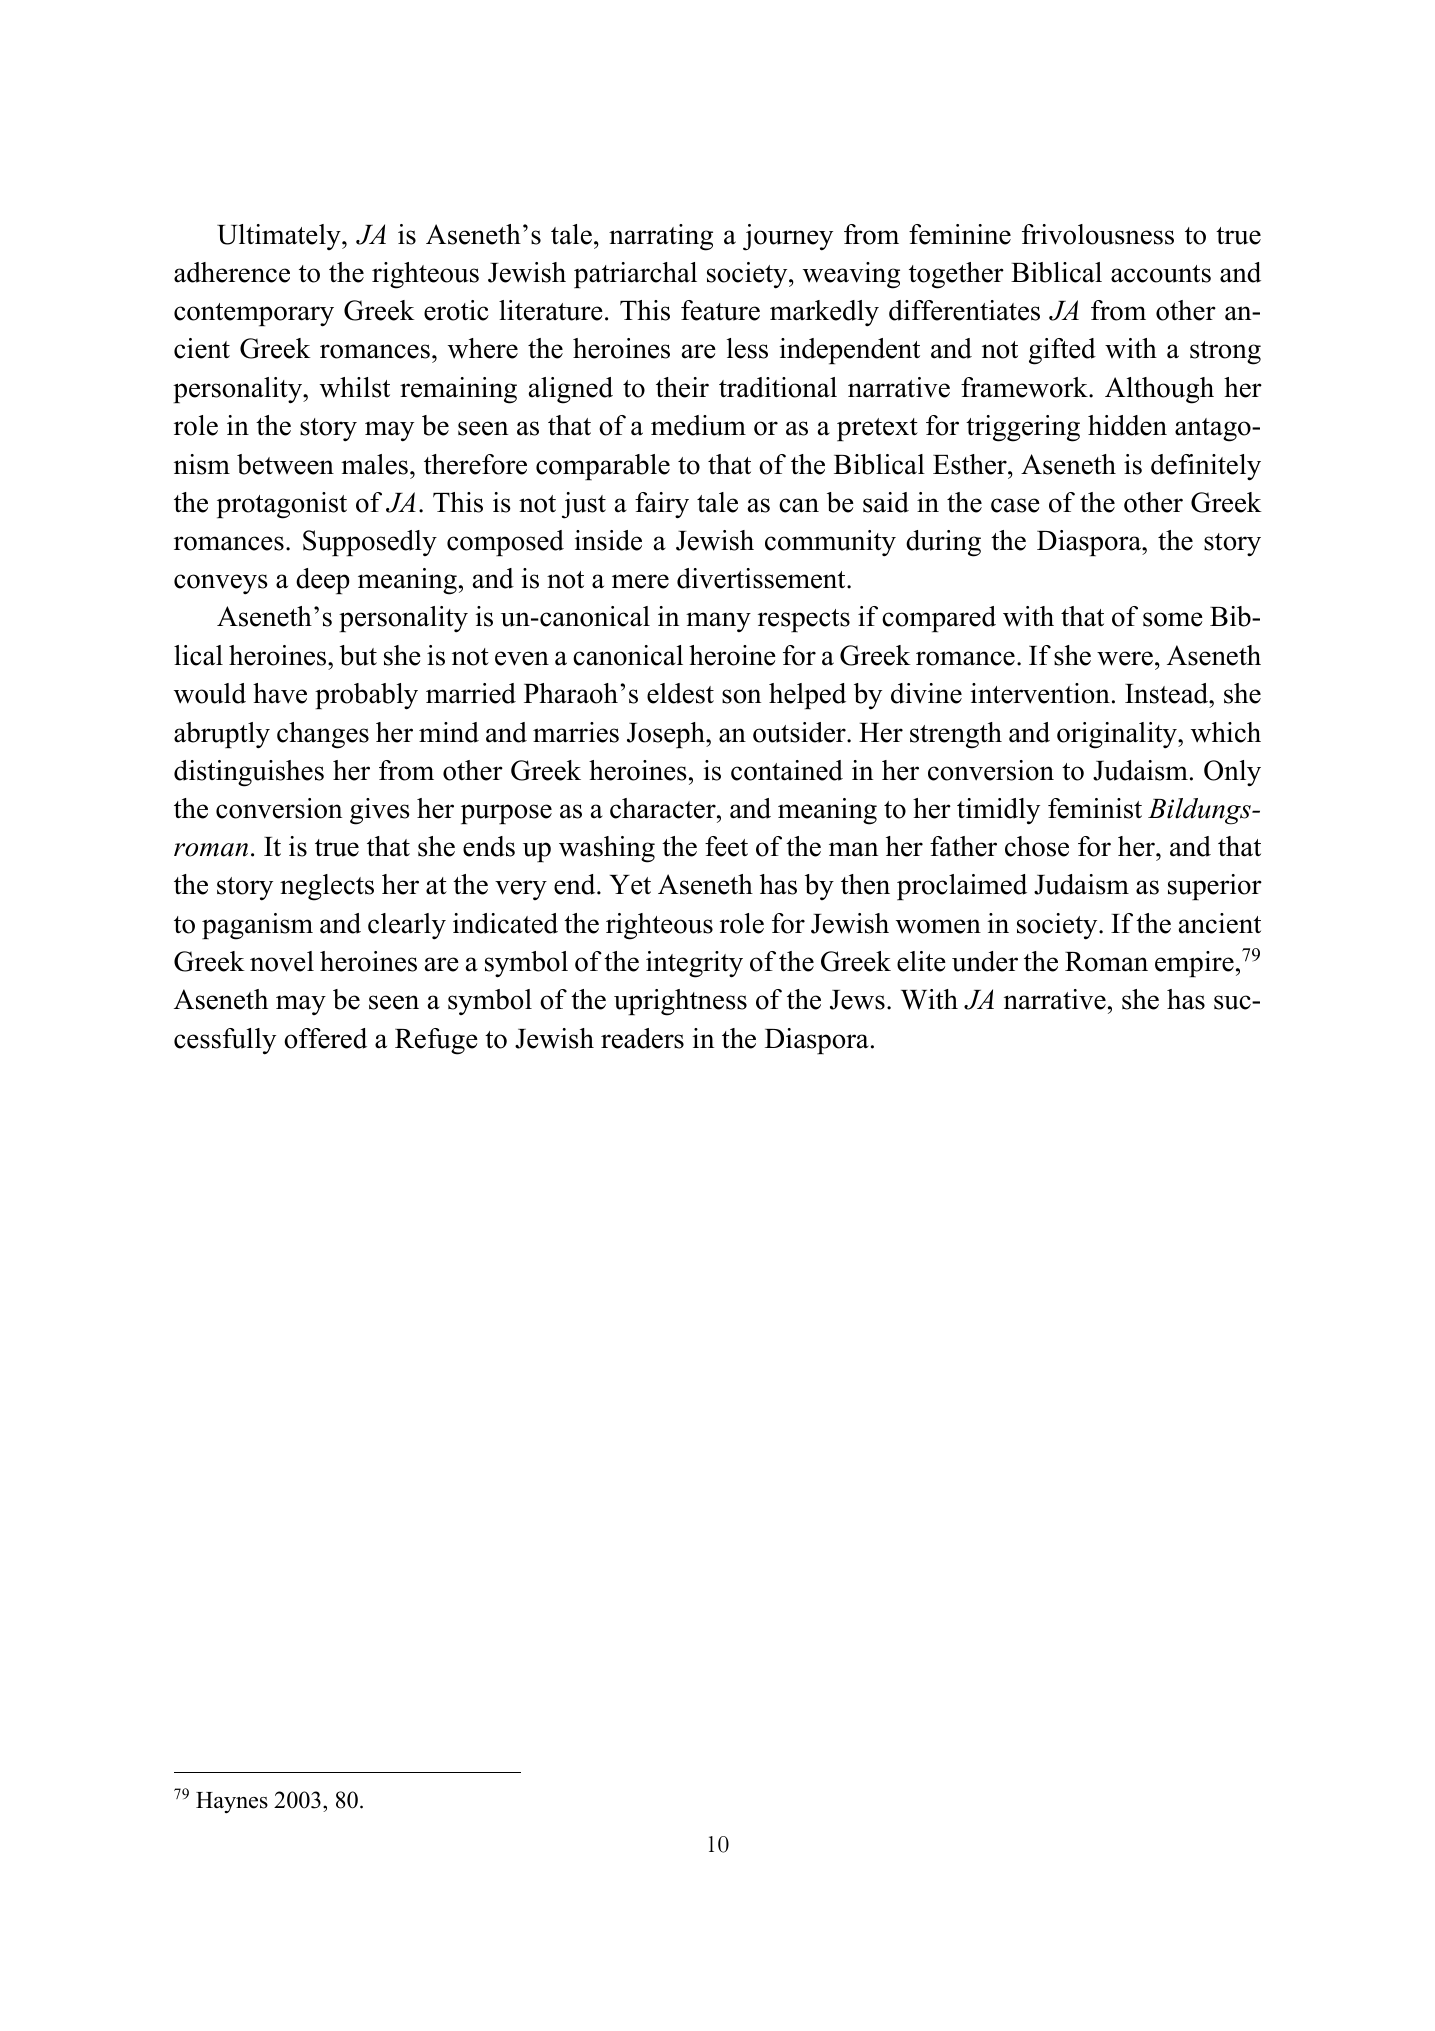 The width and height of the screenshot is (1435, 2031). I want to click on empire, so click(1194, 964).
